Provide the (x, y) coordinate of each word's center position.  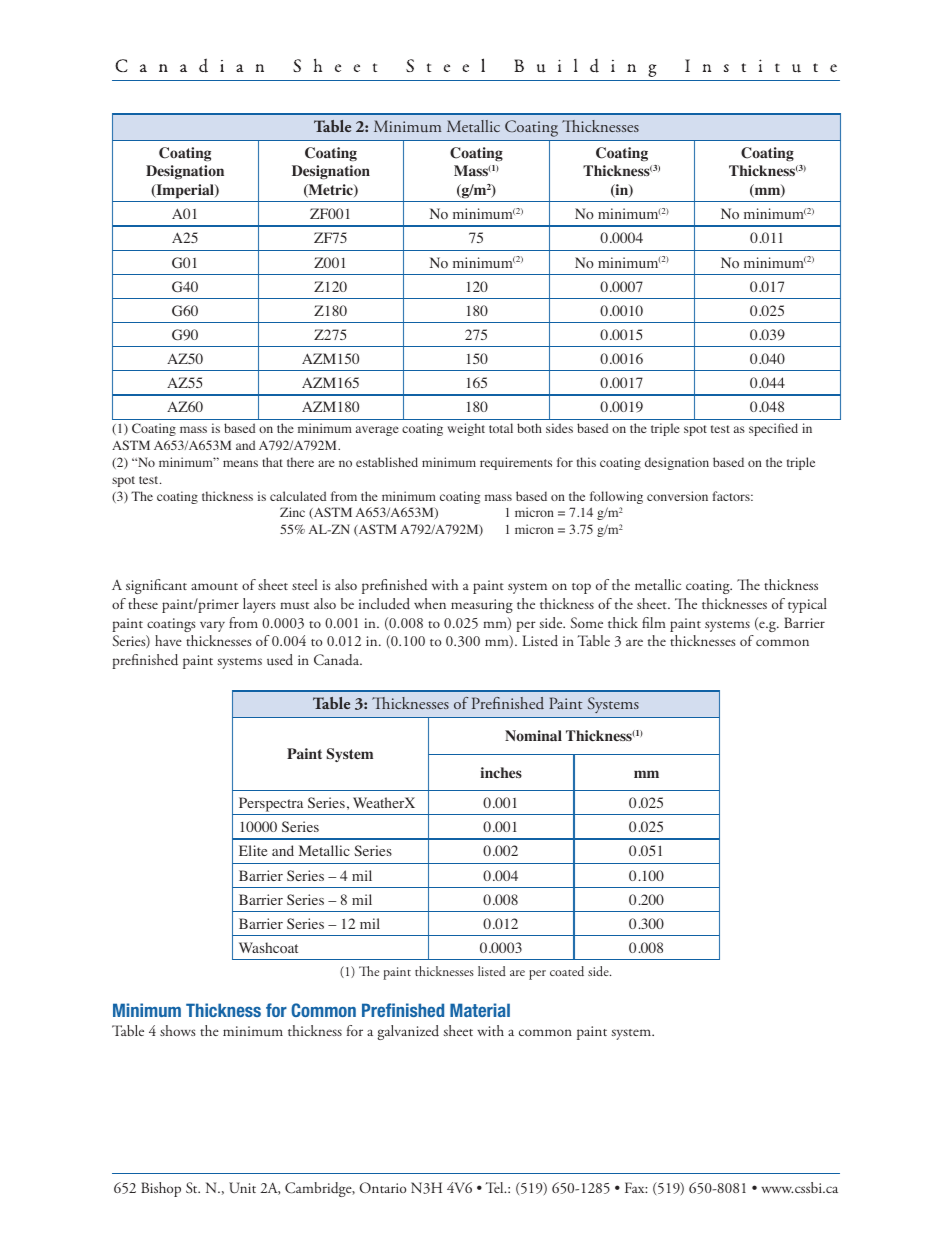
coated (567, 971)
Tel (496, 1187)
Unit (242, 1187)
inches (501, 772)
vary (212, 626)
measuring (482, 606)
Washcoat (268, 948)
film (654, 622)
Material (480, 1010)
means (240, 463)
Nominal (533, 735)
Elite (253, 850)
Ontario (383, 1187)
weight (466, 429)
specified (773, 429)
